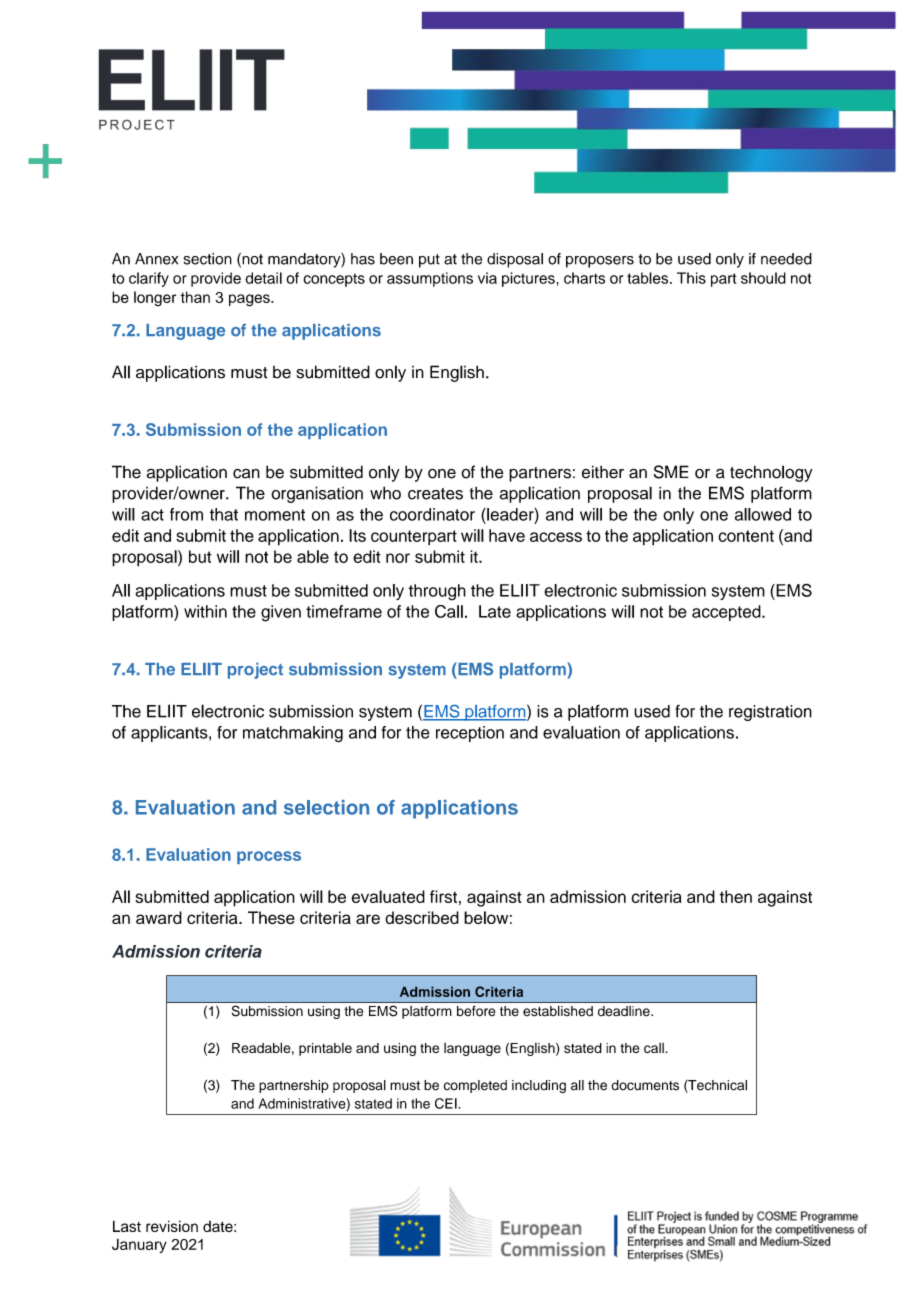 The height and width of the screenshot is (1308, 924). What do you see at coordinates (172, 1226) in the screenshot?
I see `revision` at bounding box center [172, 1226].
